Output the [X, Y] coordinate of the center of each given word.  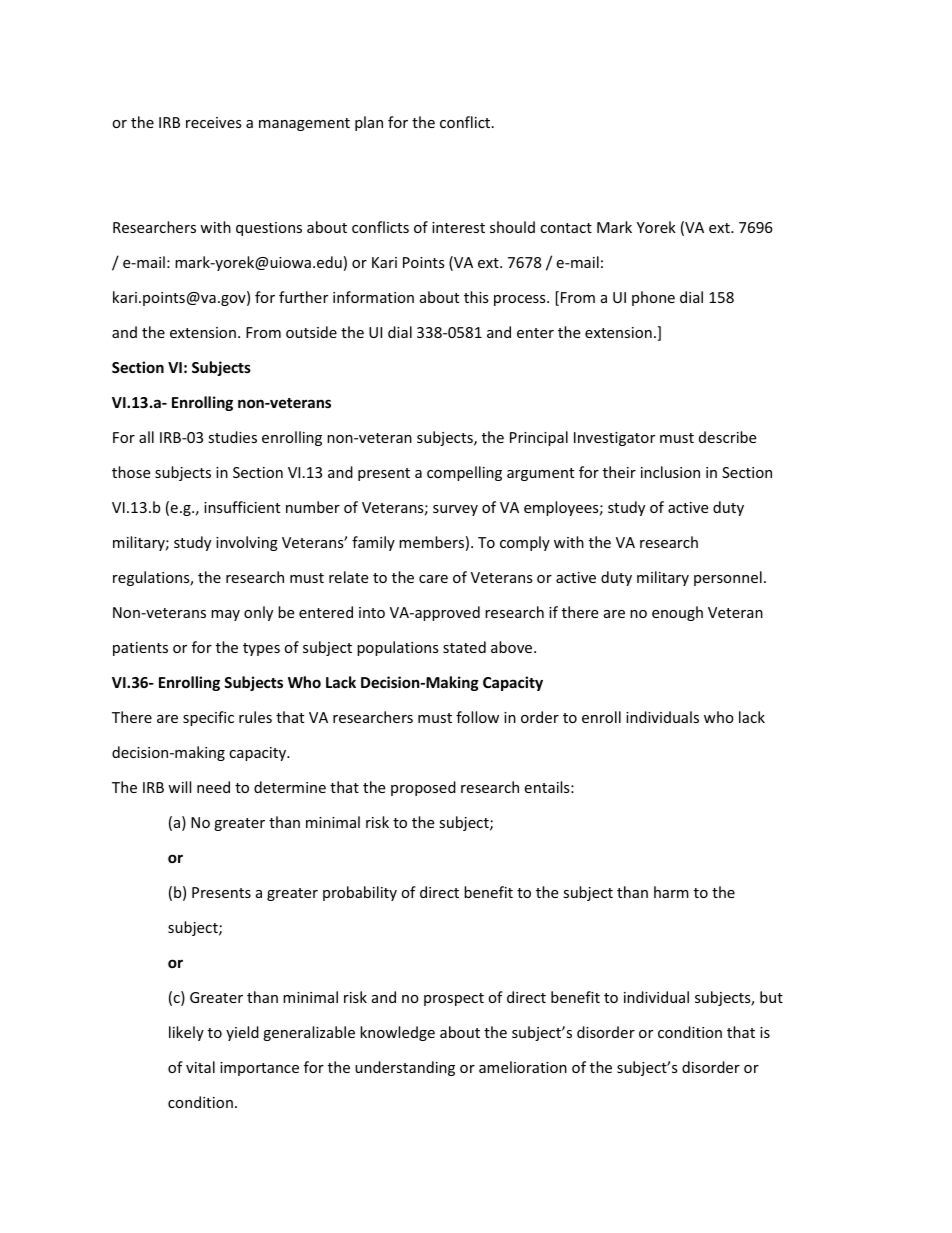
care [433, 579]
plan [369, 123]
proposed [423, 788]
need [213, 787]
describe [727, 437]
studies [232, 437]
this [476, 297]
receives [214, 122]
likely [186, 1033]
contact [566, 228]
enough [677, 613]
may [225, 615]
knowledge [397, 1033]
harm [671, 892]
